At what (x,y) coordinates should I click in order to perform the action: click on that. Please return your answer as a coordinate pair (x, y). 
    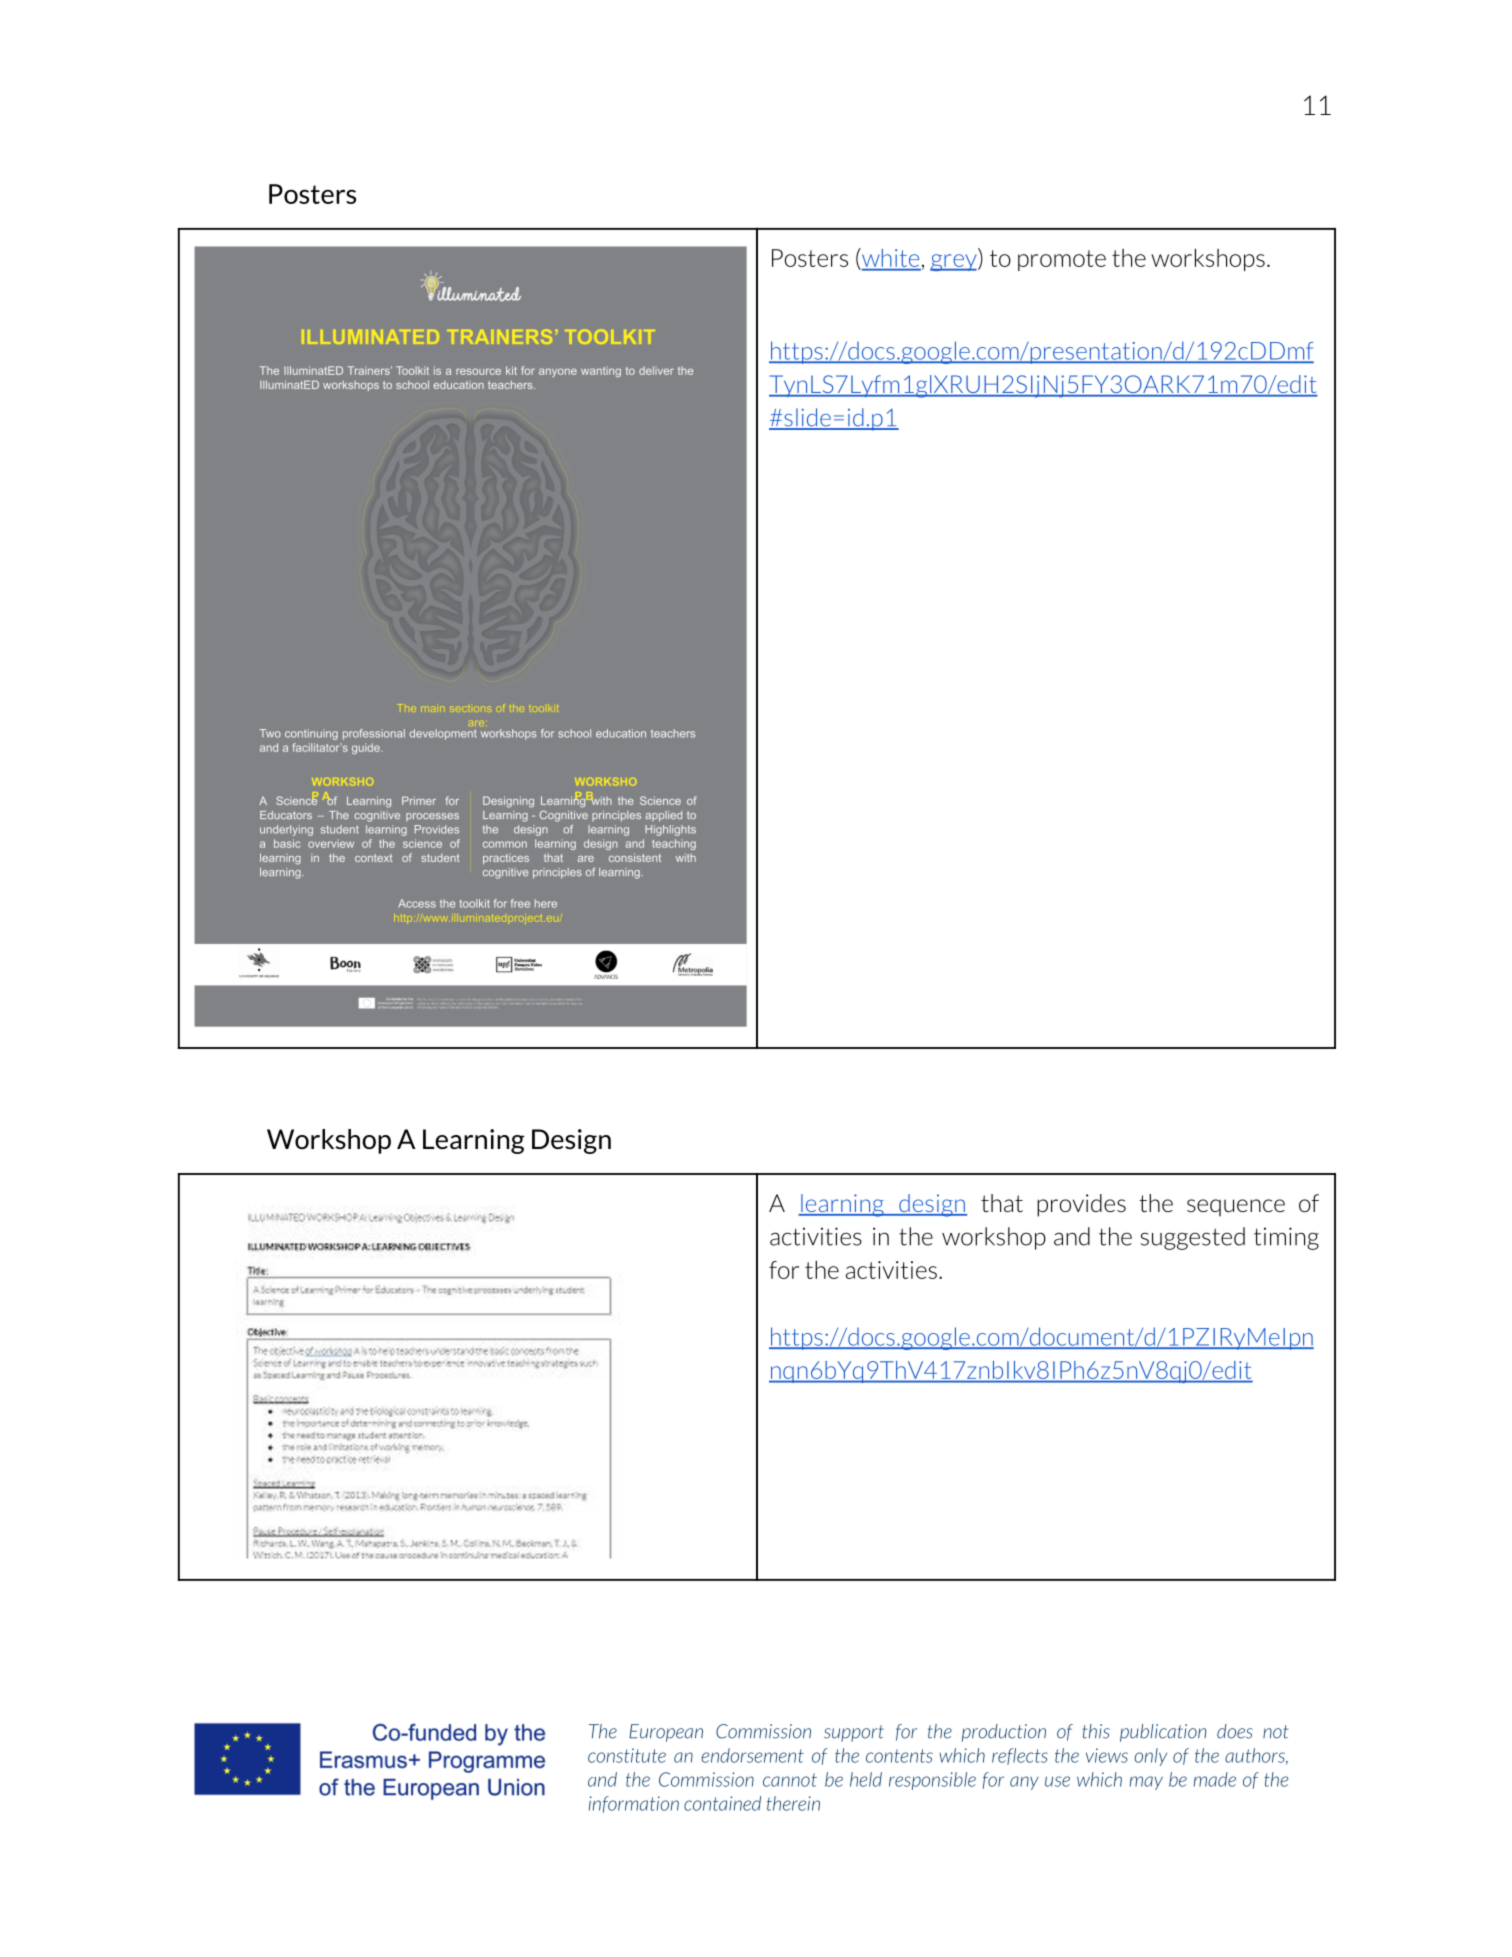
    Looking at the image, I should click on (1002, 1203).
